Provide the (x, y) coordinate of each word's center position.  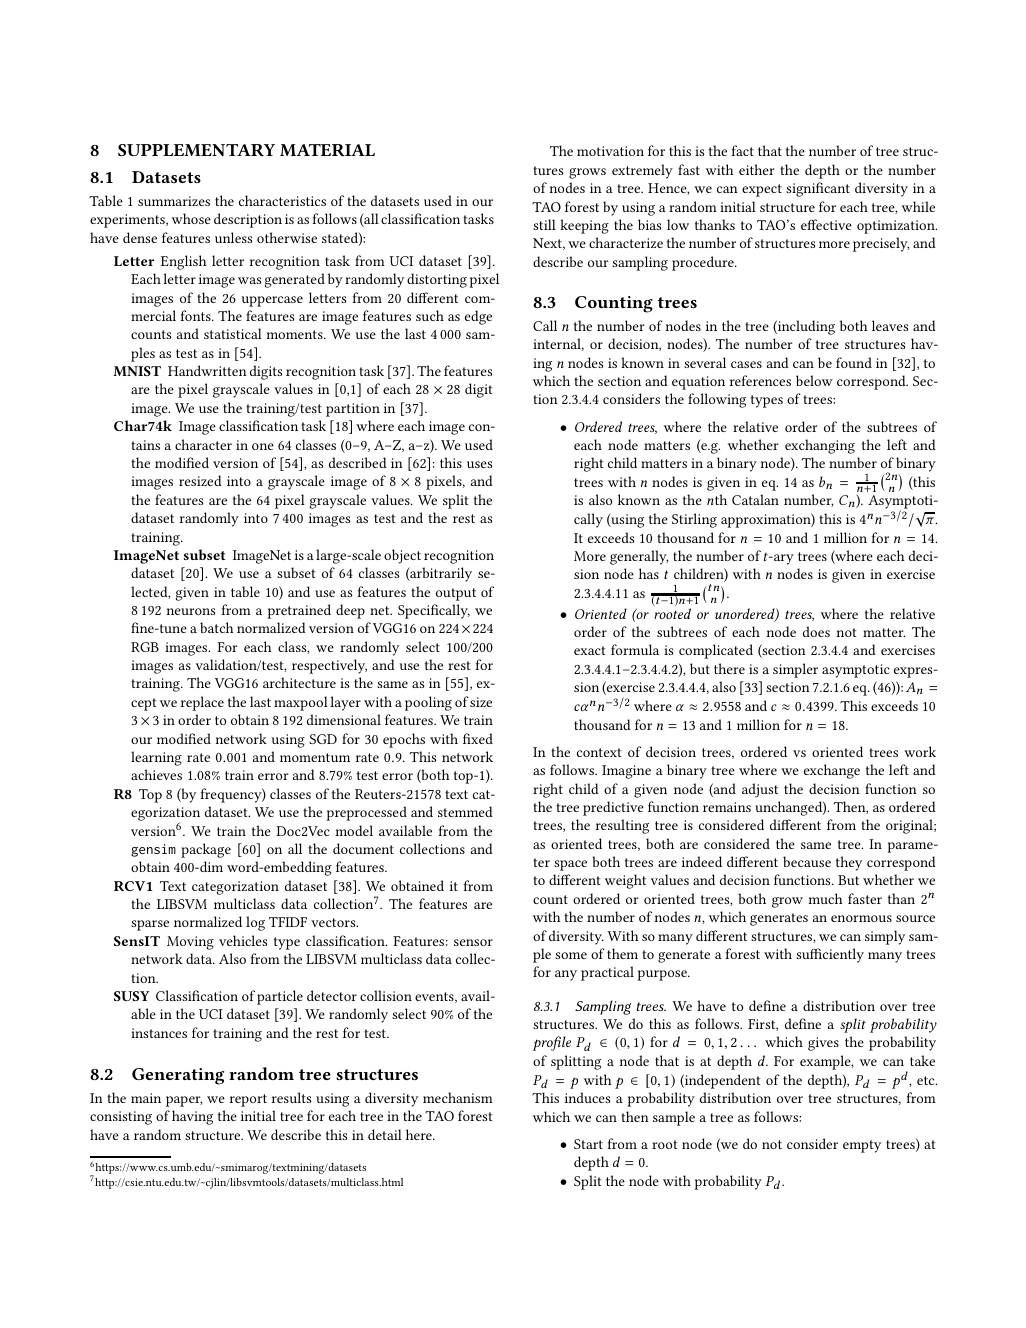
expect (762, 190)
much (825, 898)
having (192, 1117)
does (816, 631)
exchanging (820, 446)
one (263, 446)
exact (590, 650)
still (544, 224)
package (206, 850)
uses (479, 464)
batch (216, 627)
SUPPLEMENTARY (196, 150)
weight (625, 881)
